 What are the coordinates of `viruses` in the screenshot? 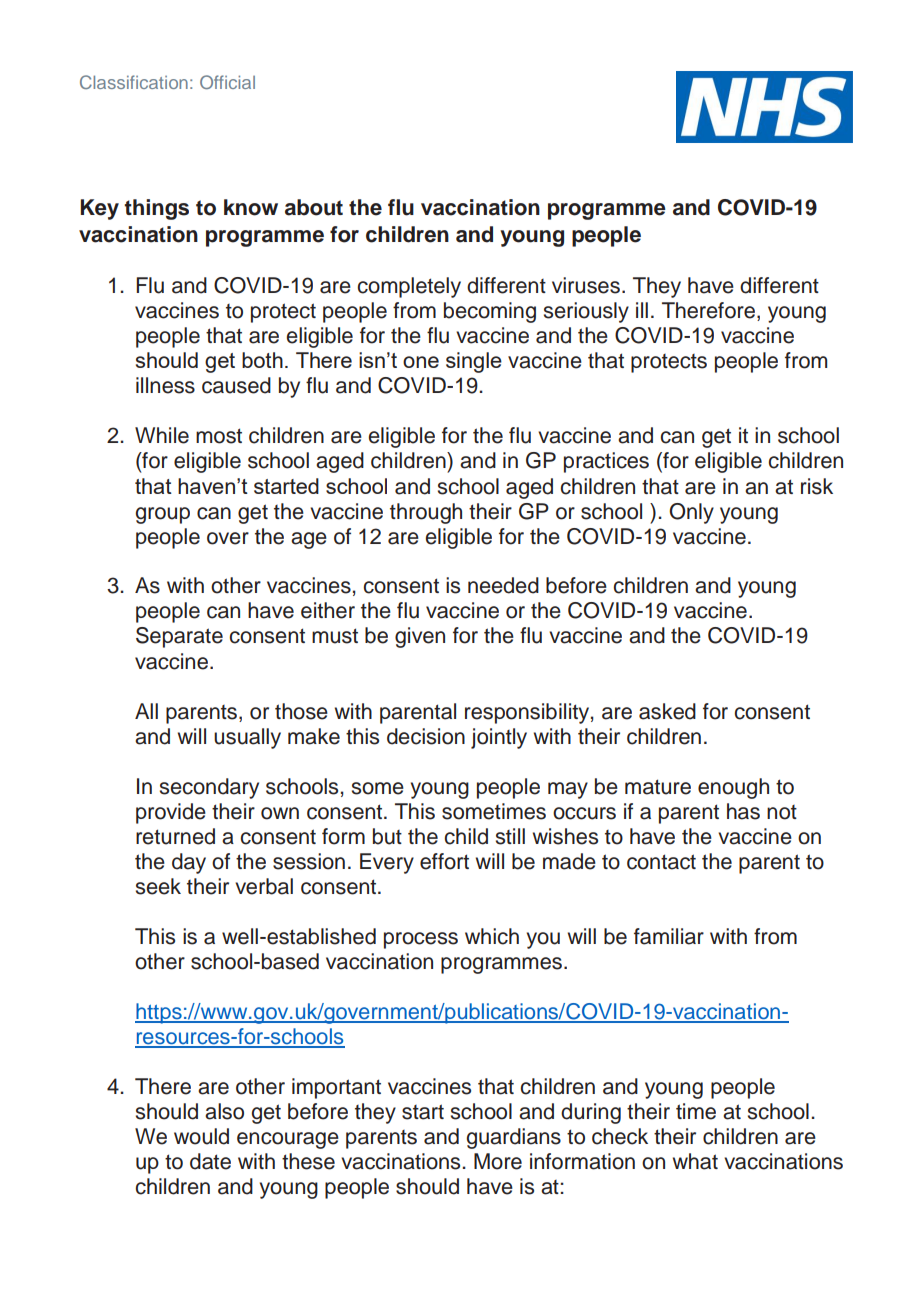 It's located at (586, 285).
